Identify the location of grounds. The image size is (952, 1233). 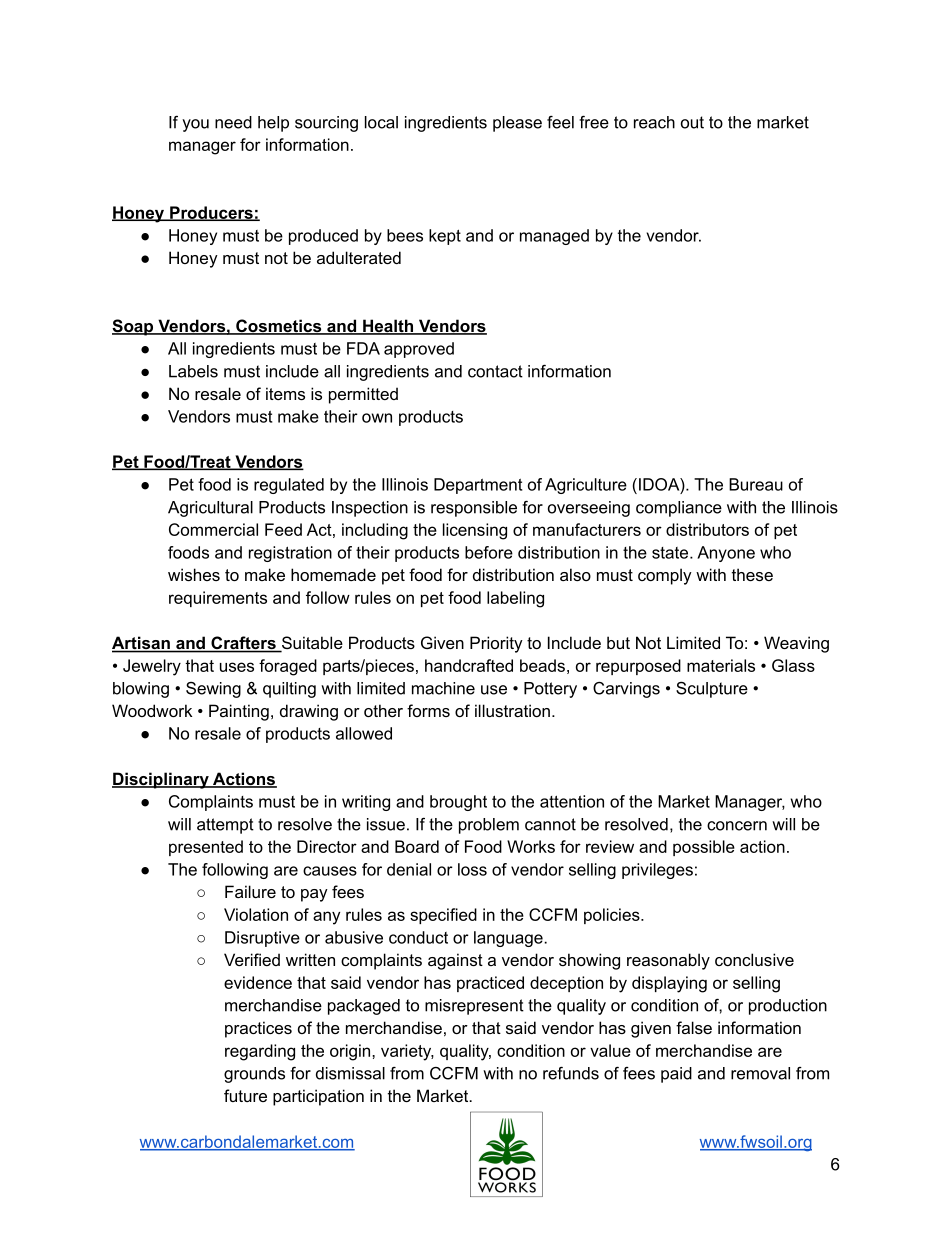
(254, 1075).
